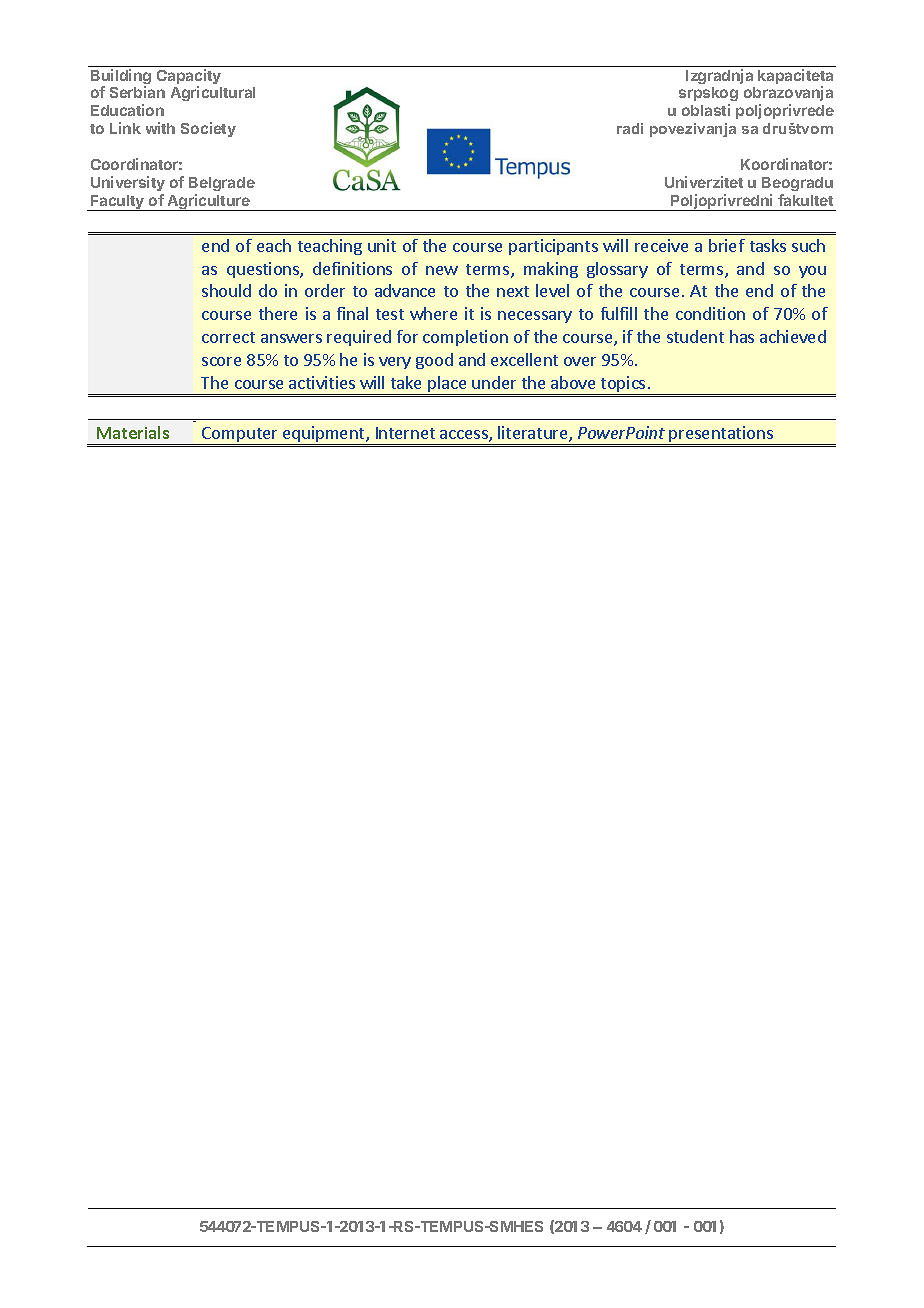 The image size is (924, 1308). I want to click on Agricultural, so click(213, 93).
